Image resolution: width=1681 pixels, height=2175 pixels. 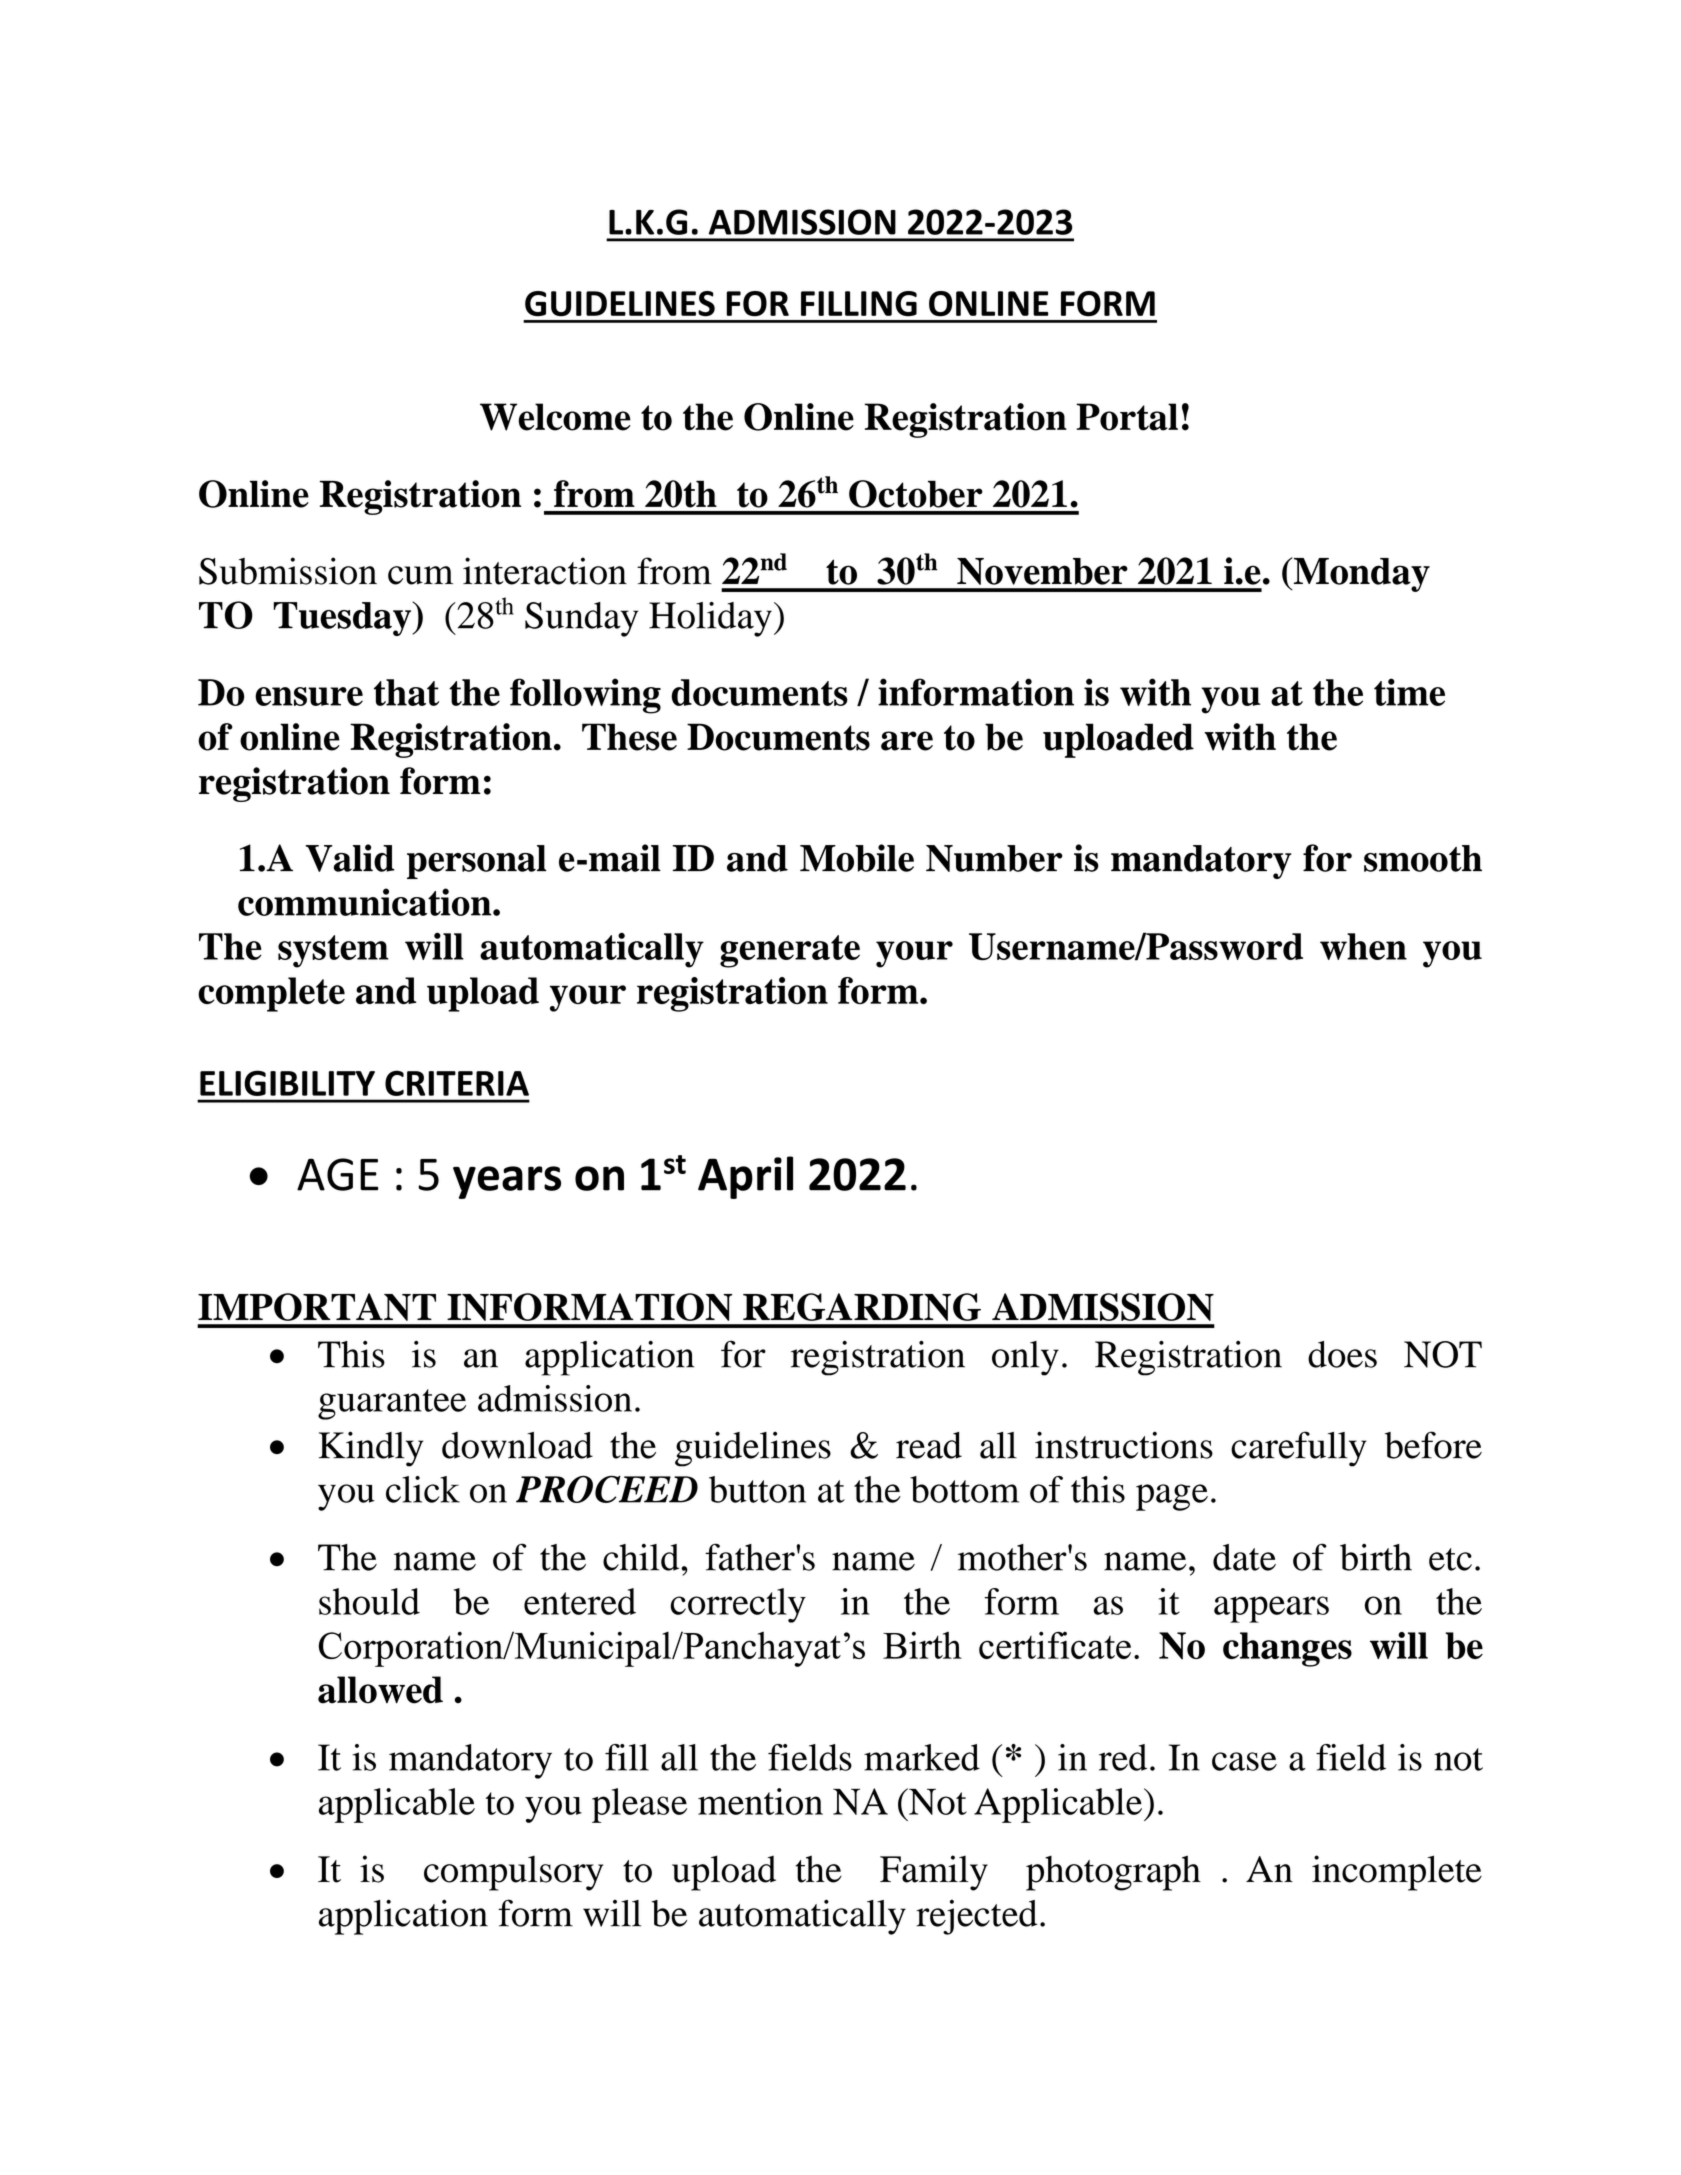 What do you see at coordinates (366, 902) in the screenshot?
I see `communication` at bounding box center [366, 902].
